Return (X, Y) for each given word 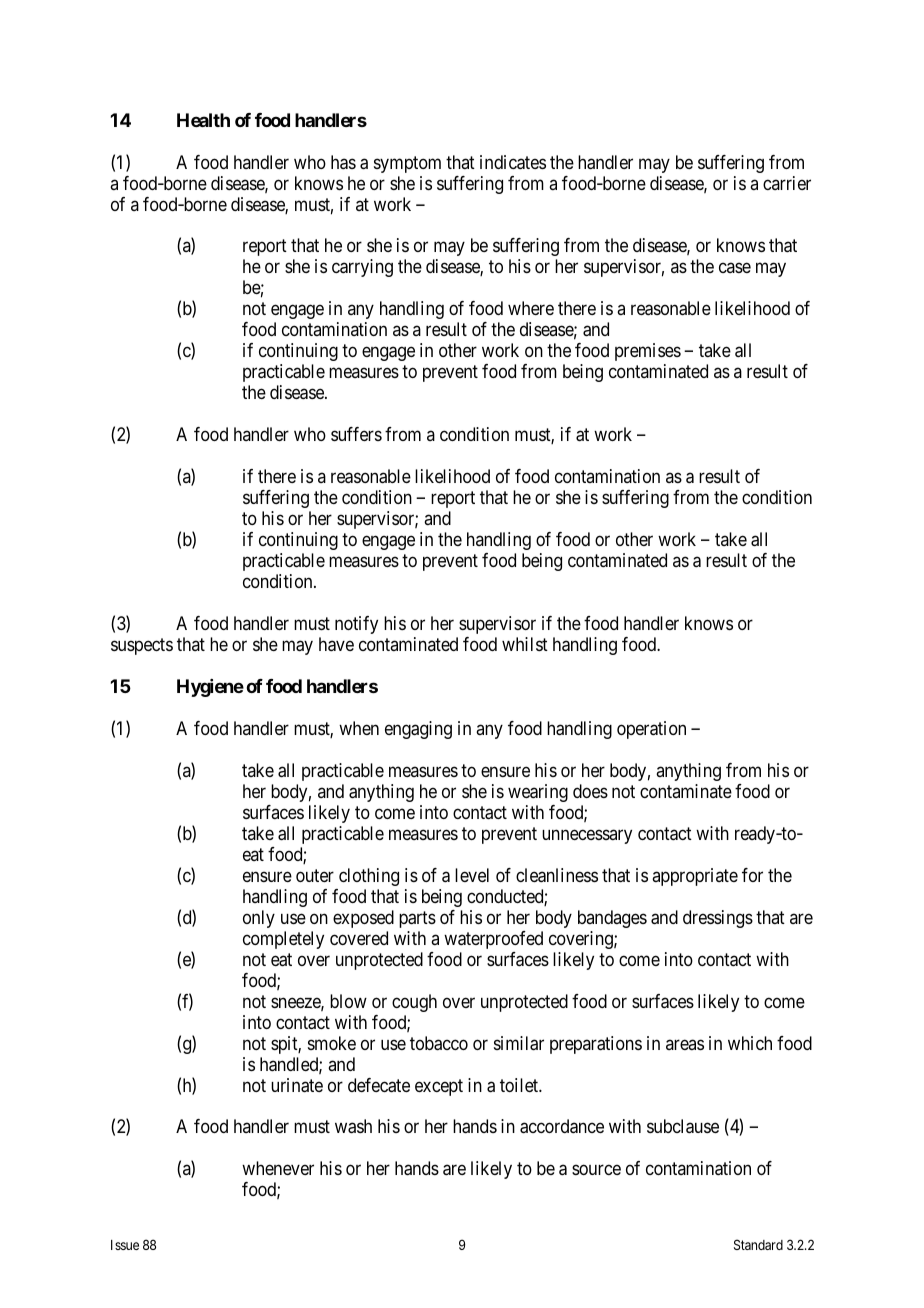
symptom (407, 164)
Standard (758, 1244)
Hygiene (210, 688)
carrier (787, 183)
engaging (418, 730)
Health (203, 120)
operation (651, 730)
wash (353, 1126)
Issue (125, 1245)
